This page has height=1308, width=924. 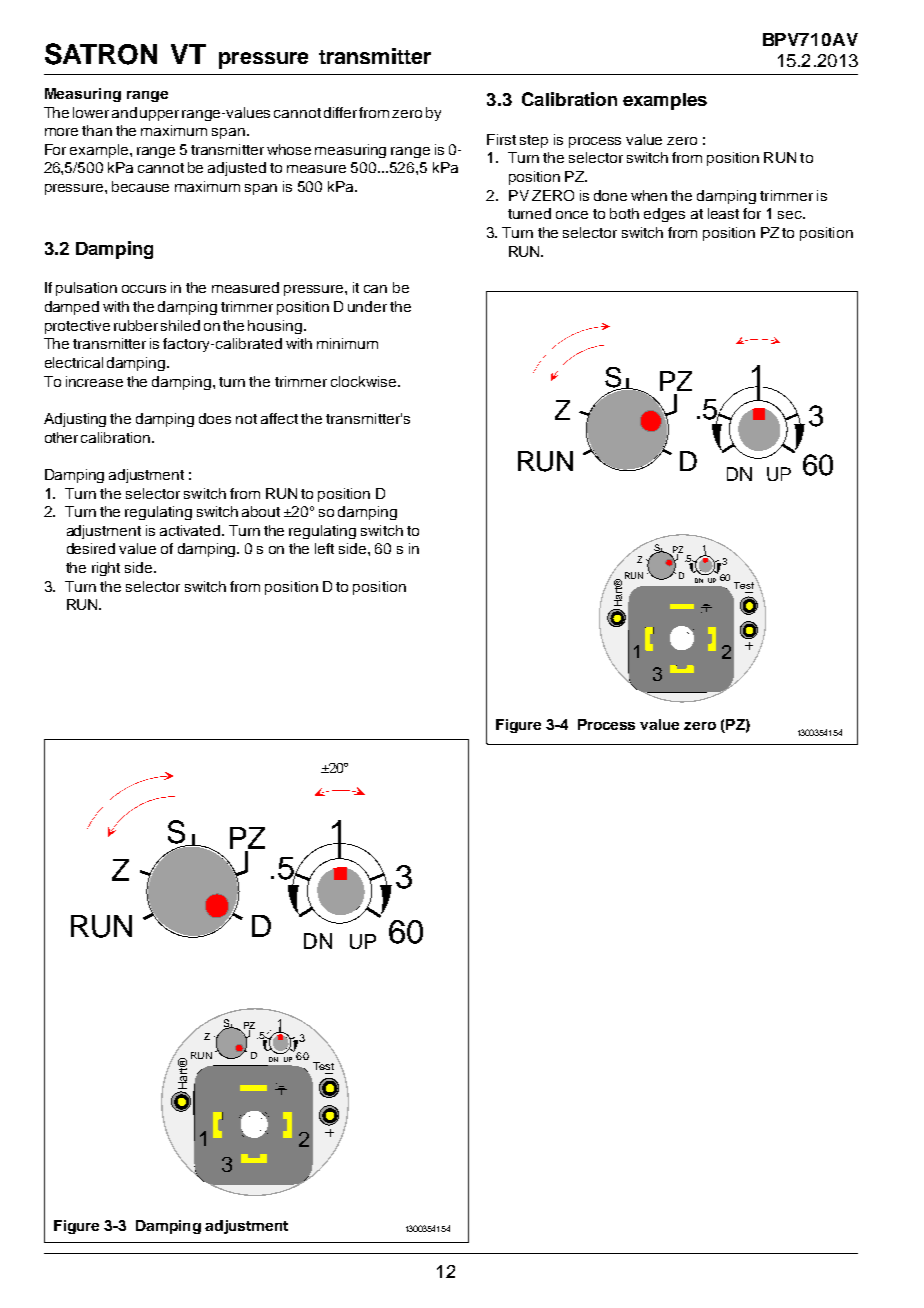 I want to click on step, so click(x=534, y=141).
